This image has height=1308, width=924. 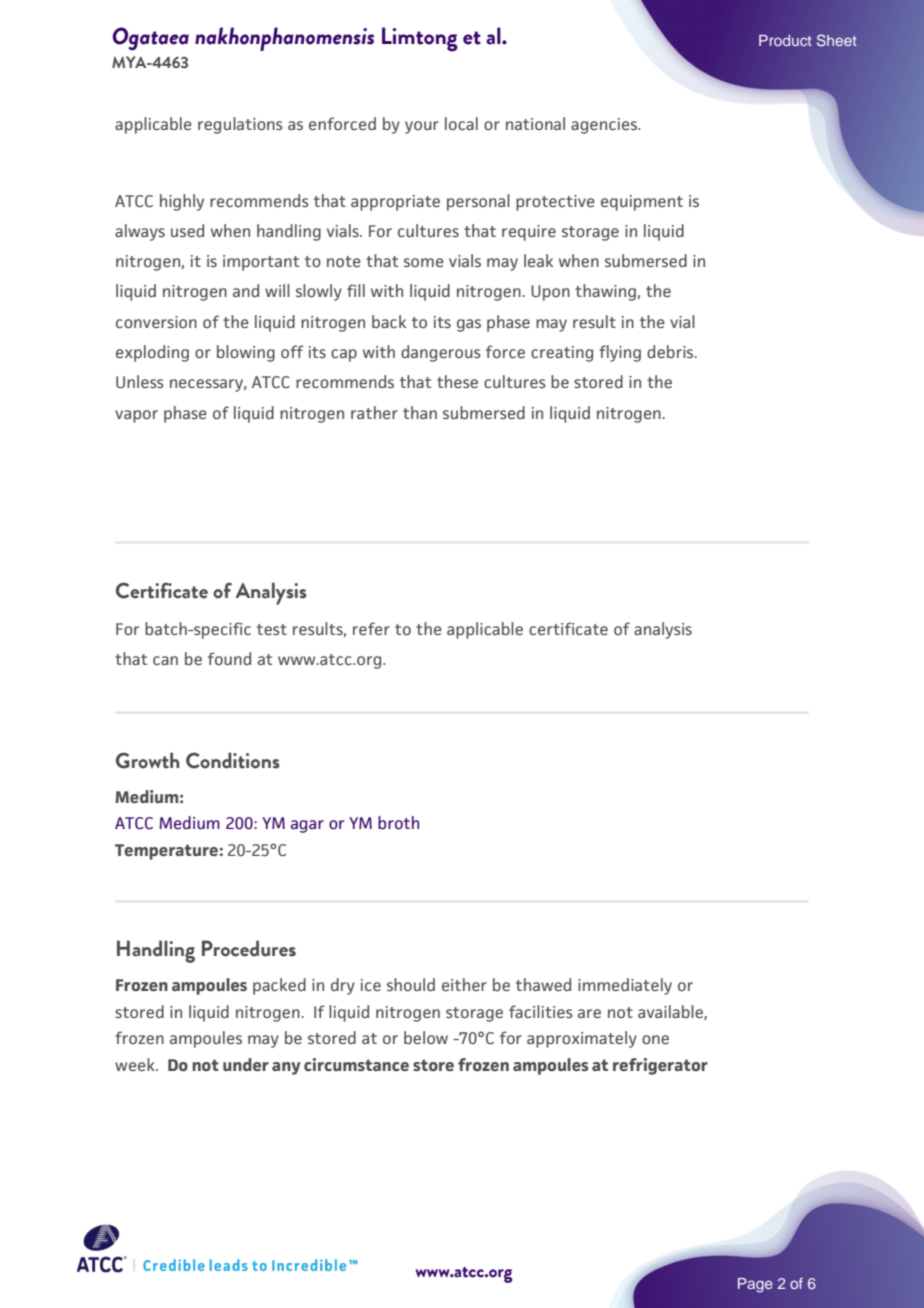 What do you see at coordinates (356, 1064) in the image?
I see `circumstance` at bounding box center [356, 1064].
